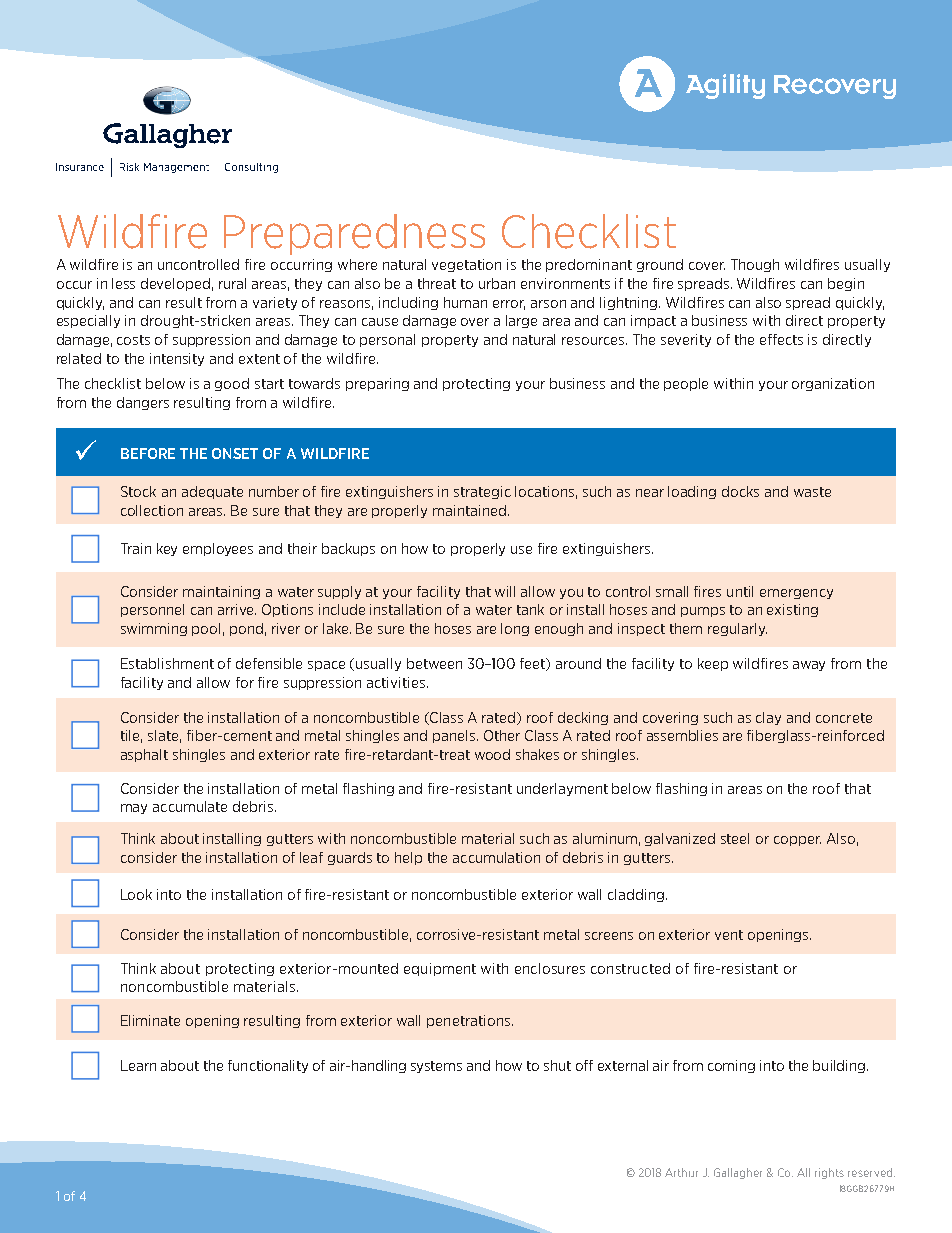  Describe the element at coordinates (755, 265) in the screenshot. I see `Though` at that location.
